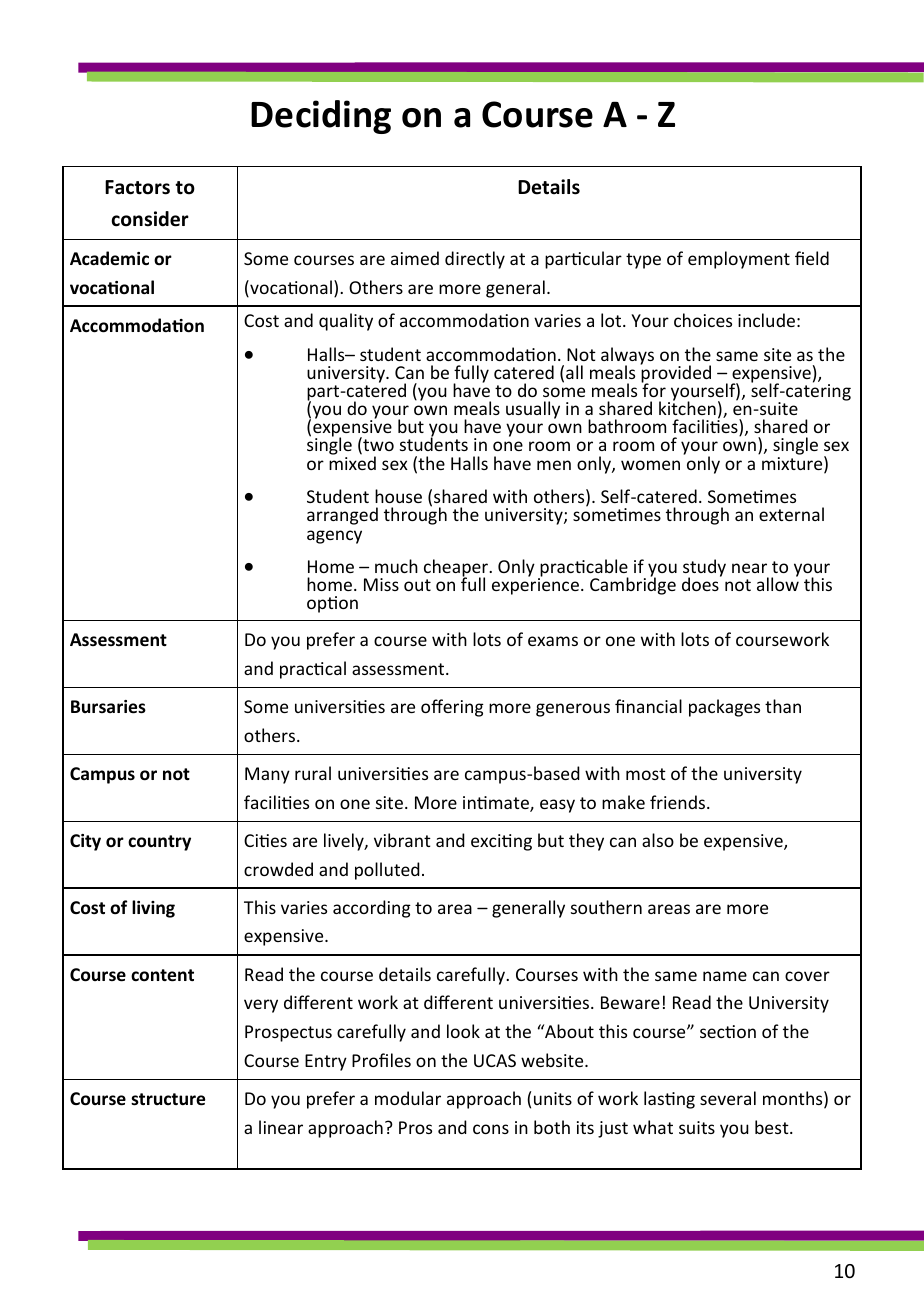 This screenshot has height=1313, width=924. I want to click on also, so click(658, 840).
